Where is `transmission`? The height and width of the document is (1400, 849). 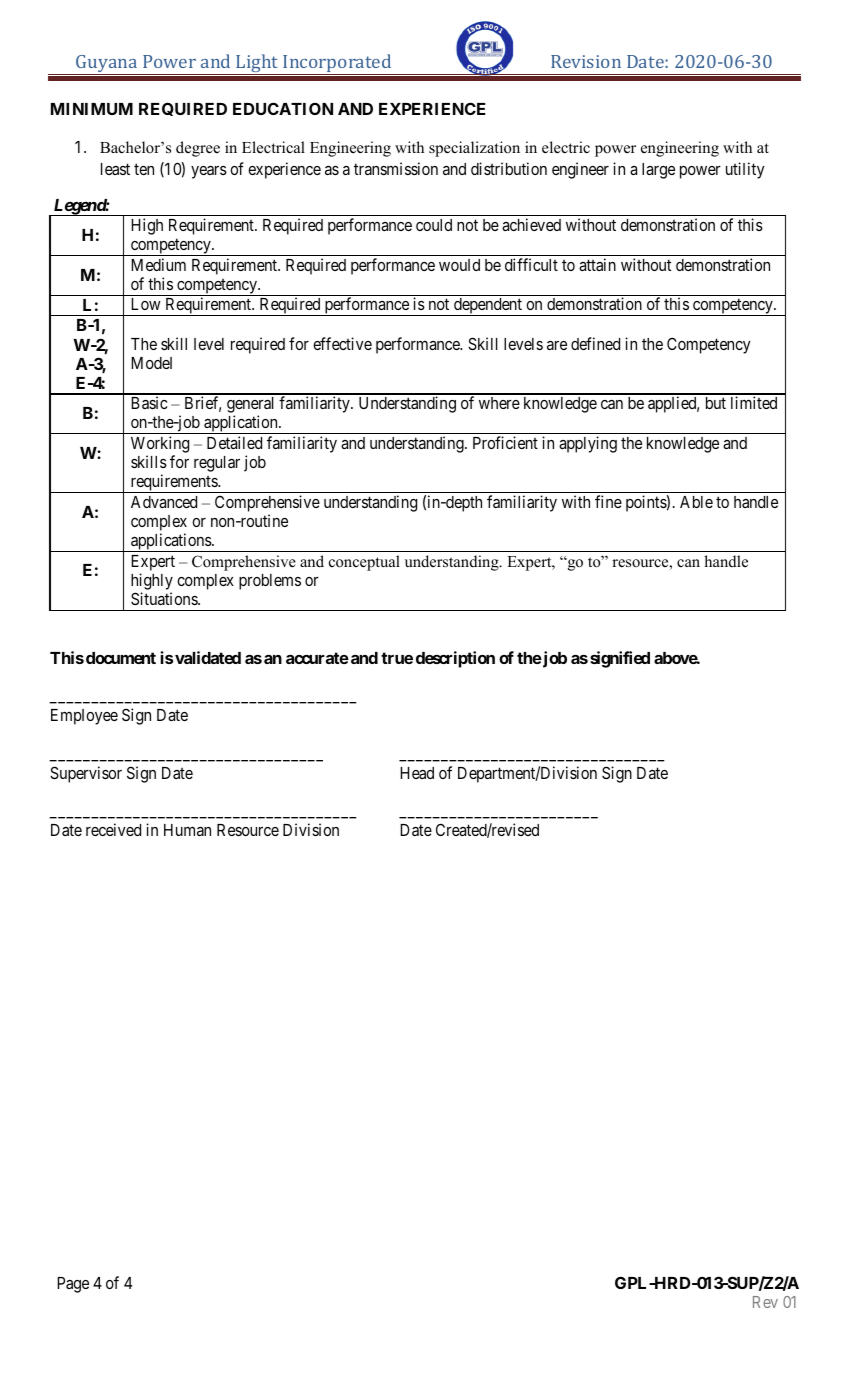 transmission is located at coordinates (396, 168).
